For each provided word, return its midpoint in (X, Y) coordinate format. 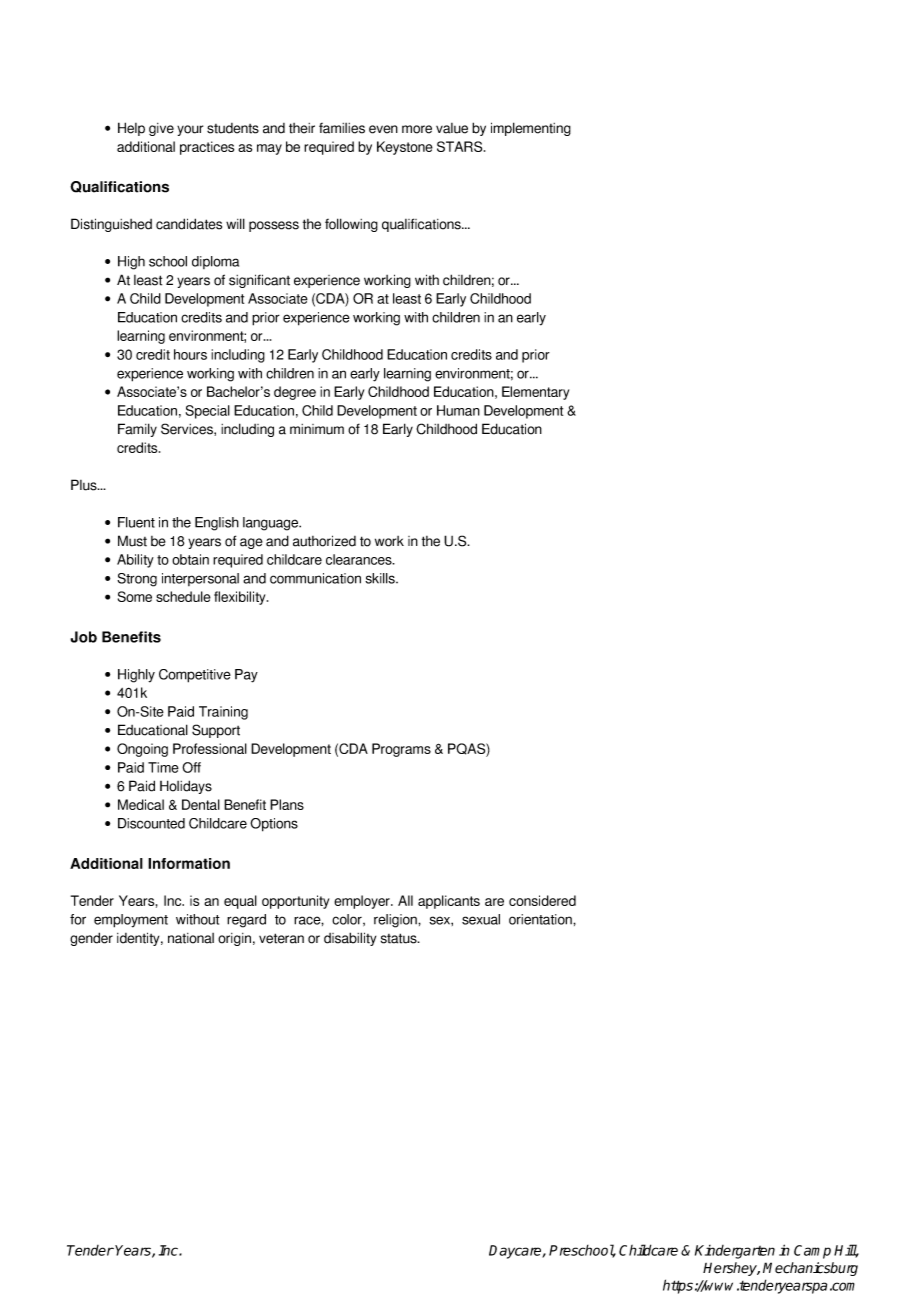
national (191, 938)
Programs (401, 750)
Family (137, 430)
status (400, 938)
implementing (531, 129)
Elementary (535, 393)
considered (542, 900)
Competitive (195, 676)
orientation (541, 919)
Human (458, 410)
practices (207, 148)
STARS (461, 146)
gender (91, 939)
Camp (812, 1252)
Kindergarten (735, 1252)
